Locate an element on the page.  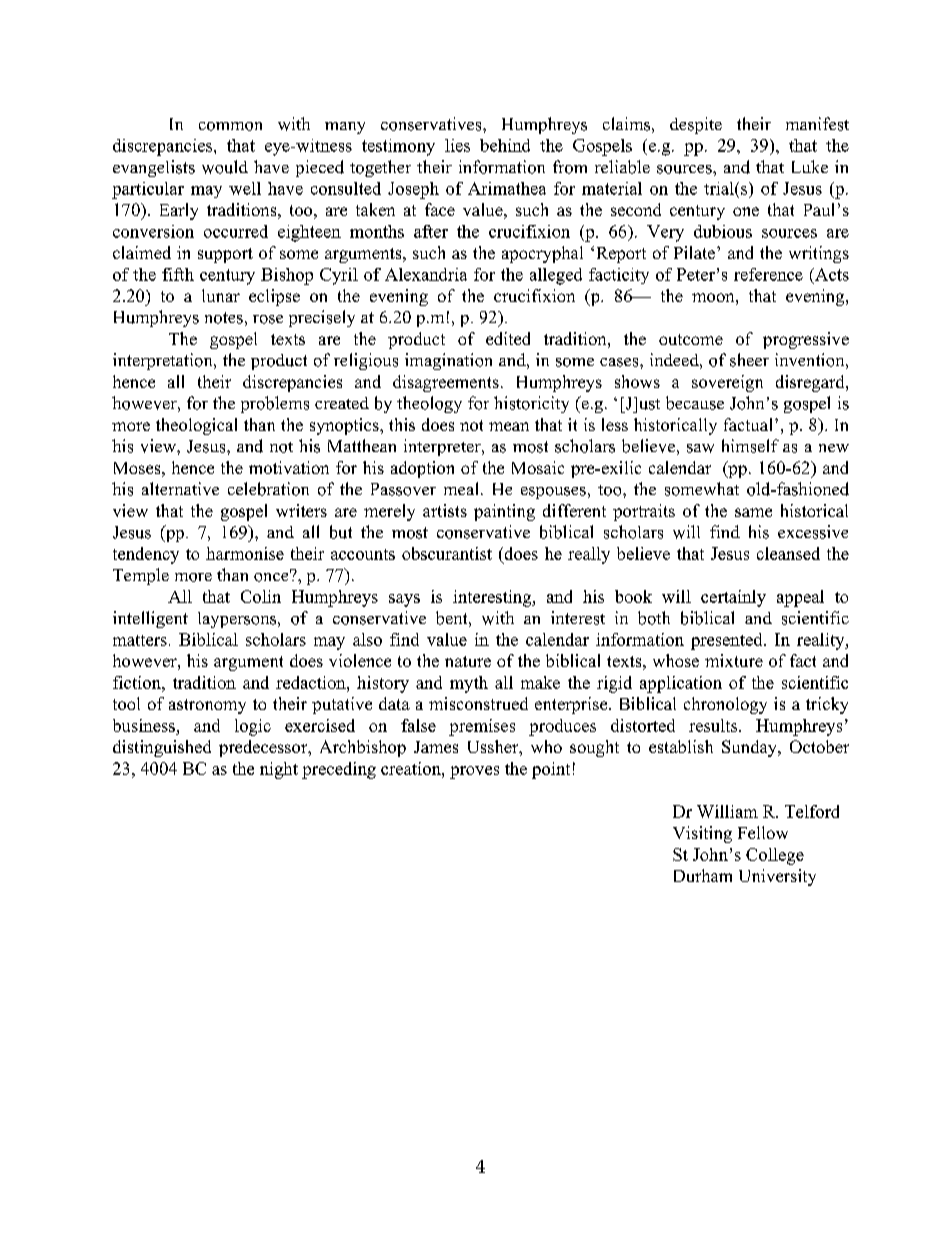
progressive is located at coordinates (806, 340).
